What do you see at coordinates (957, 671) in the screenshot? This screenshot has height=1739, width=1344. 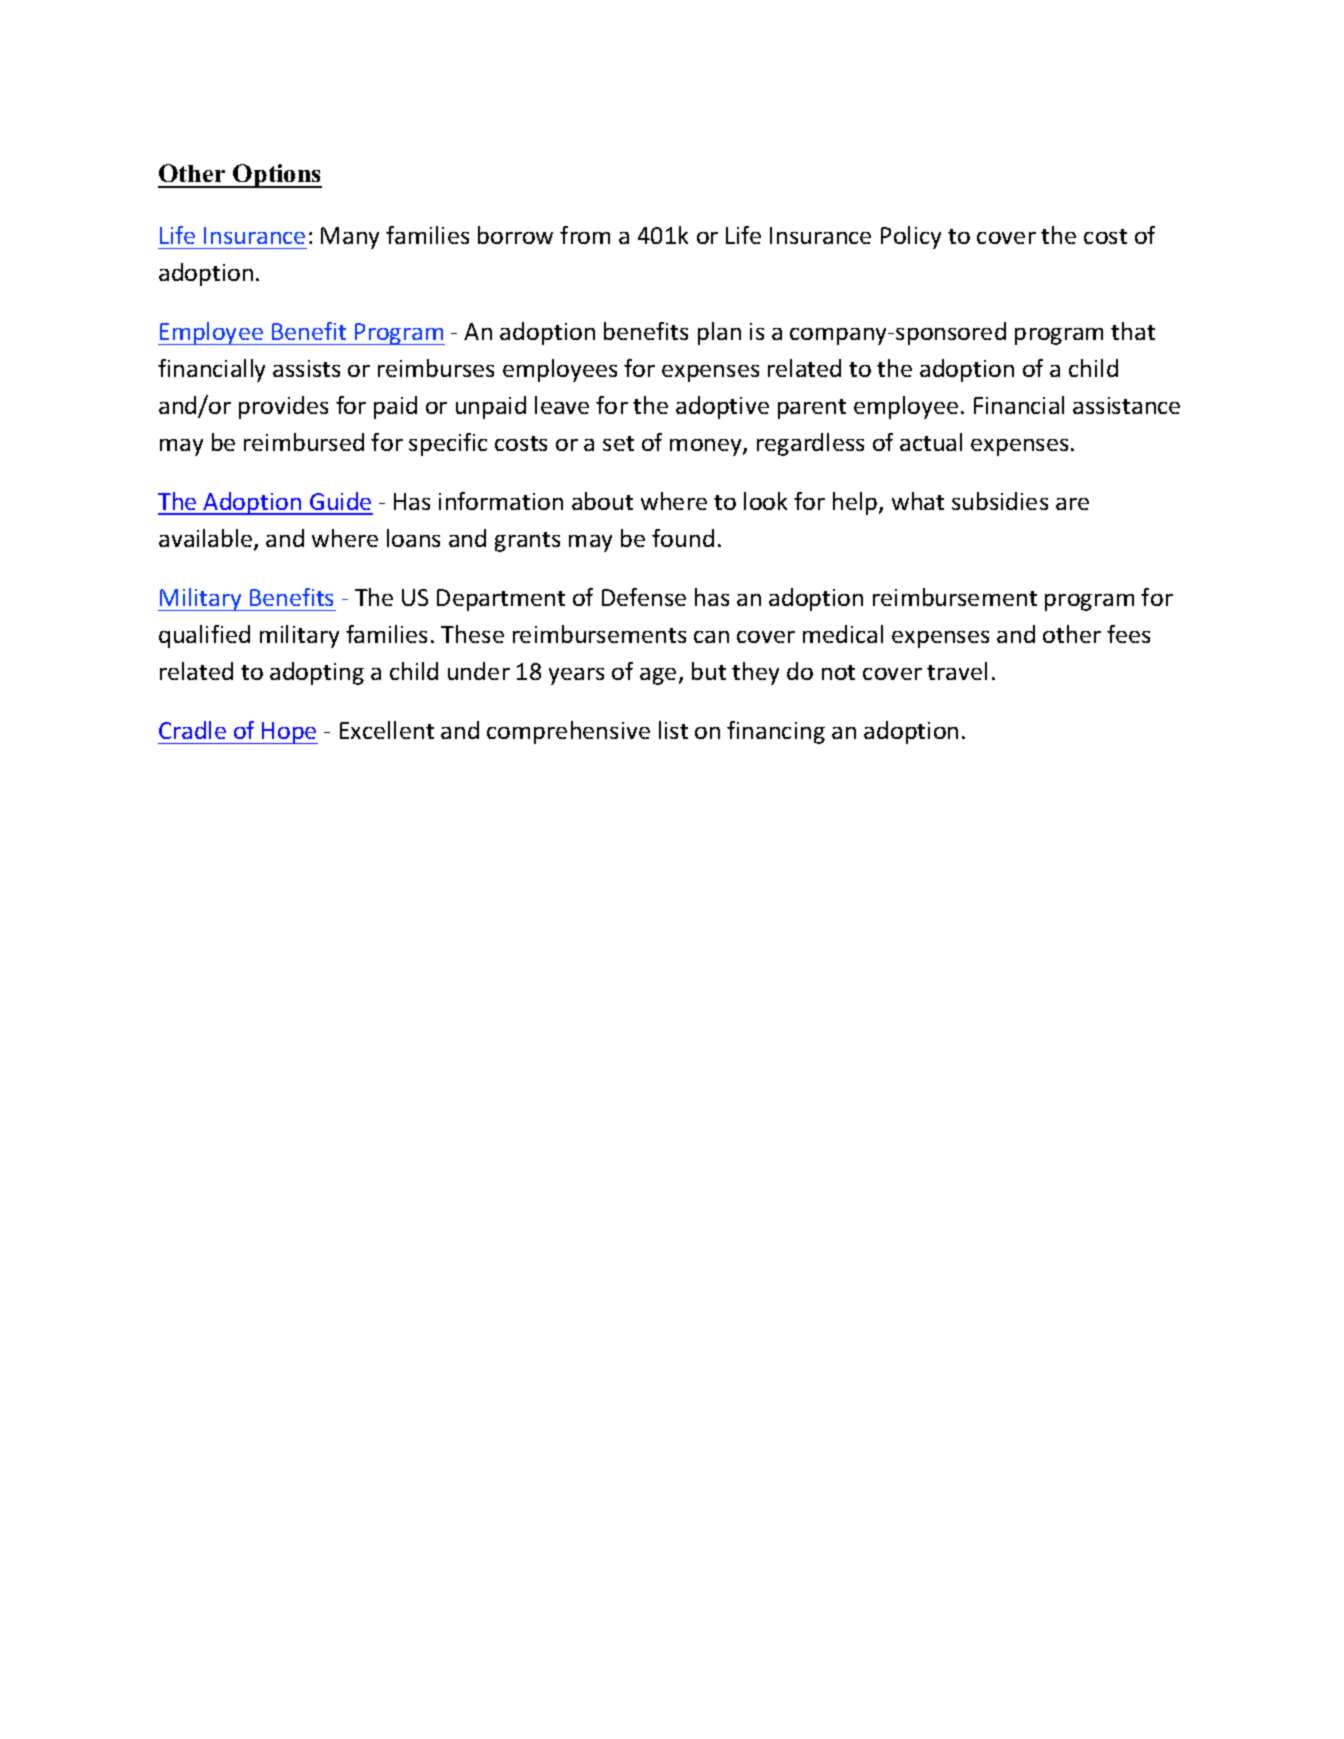 I see `travel` at bounding box center [957, 671].
